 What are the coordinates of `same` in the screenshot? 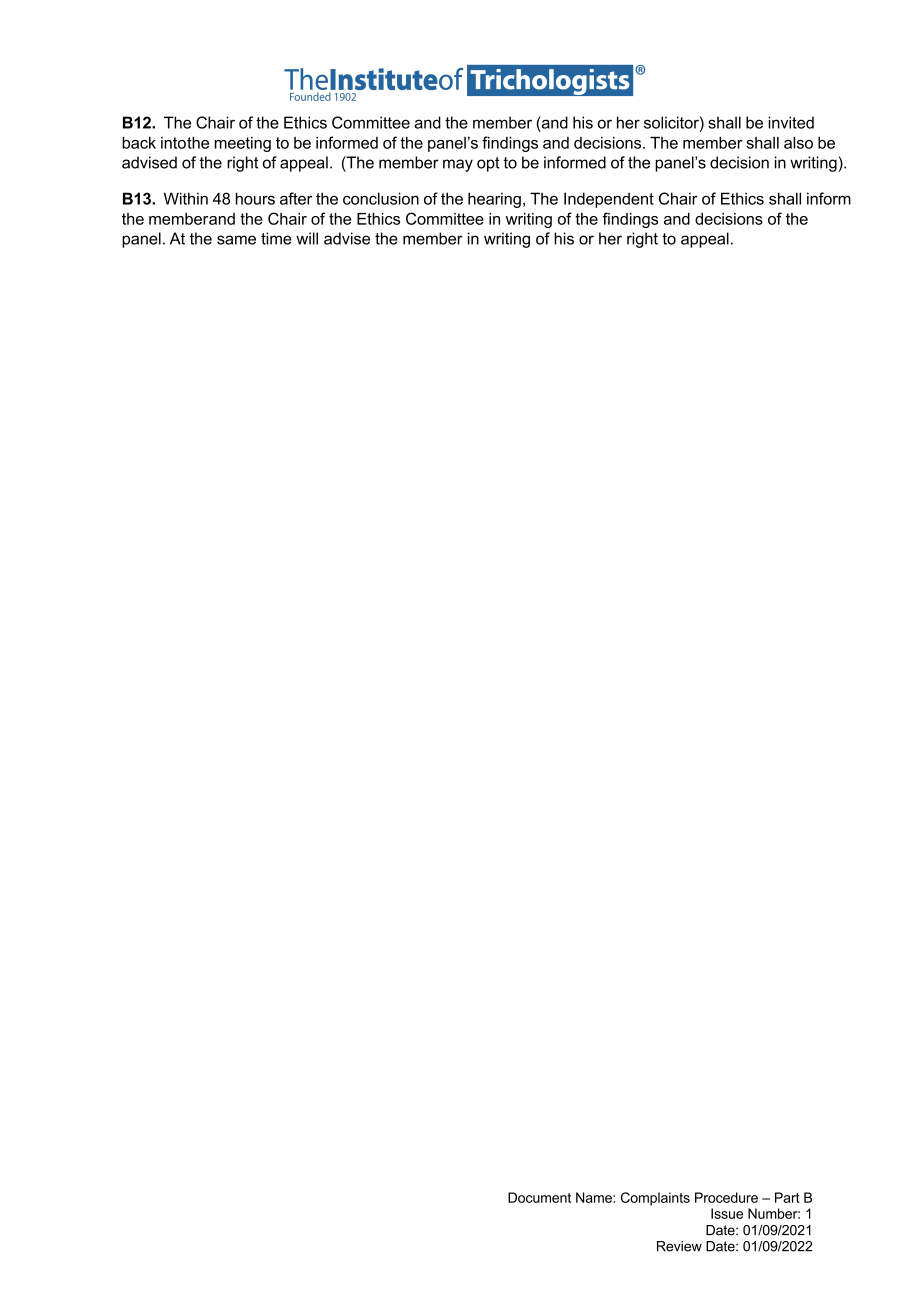 It's located at (236, 240).
